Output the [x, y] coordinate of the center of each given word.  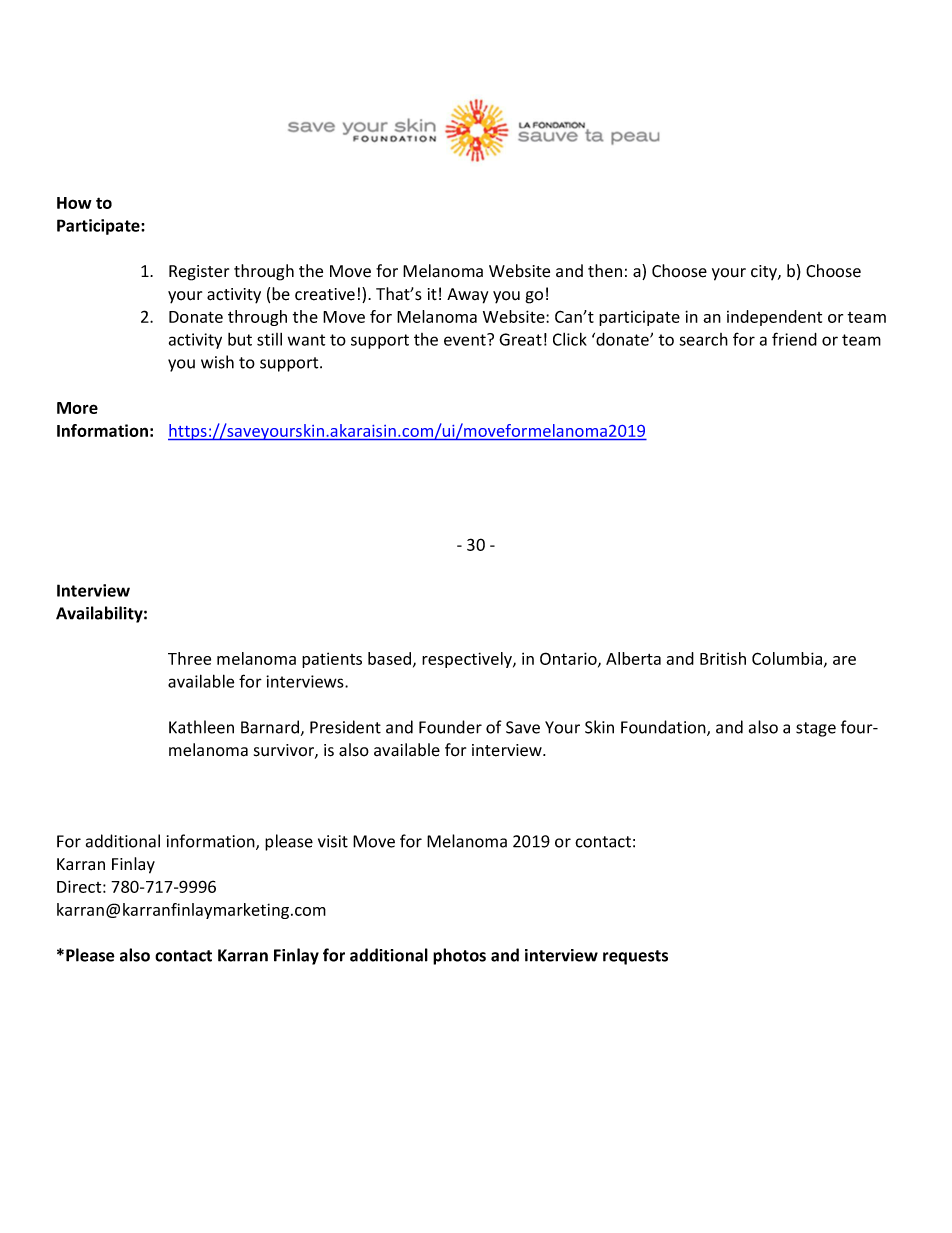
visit [333, 841]
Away [467, 296]
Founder [450, 727]
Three [189, 658]
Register [199, 273]
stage [816, 729]
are [844, 660]
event [466, 340]
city [765, 272]
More [77, 408]
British [723, 658]
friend [794, 339]
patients [332, 660]
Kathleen [201, 727]
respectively [468, 660]
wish [217, 362]
